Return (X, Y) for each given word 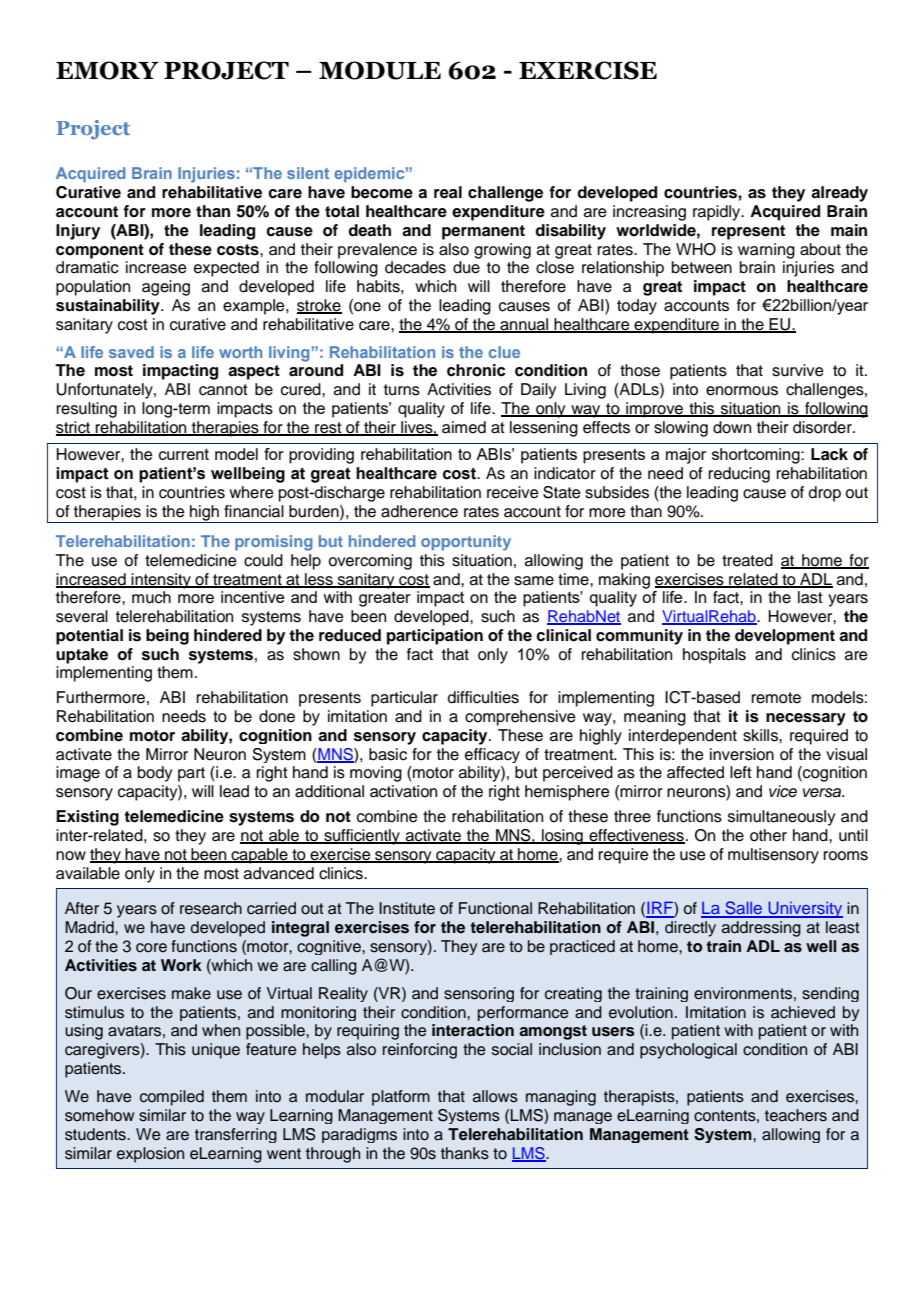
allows (495, 1096)
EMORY (107, 70)
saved (131, 352)
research (211, 908)
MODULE (380, 70)
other (768, 835)
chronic (476, 370)
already (839, 194)
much (151, 597)
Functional (495, 908)
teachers (796, 1115)
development (785, 637)
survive (798, 370)
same (534, 581)
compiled (172, 1098)
